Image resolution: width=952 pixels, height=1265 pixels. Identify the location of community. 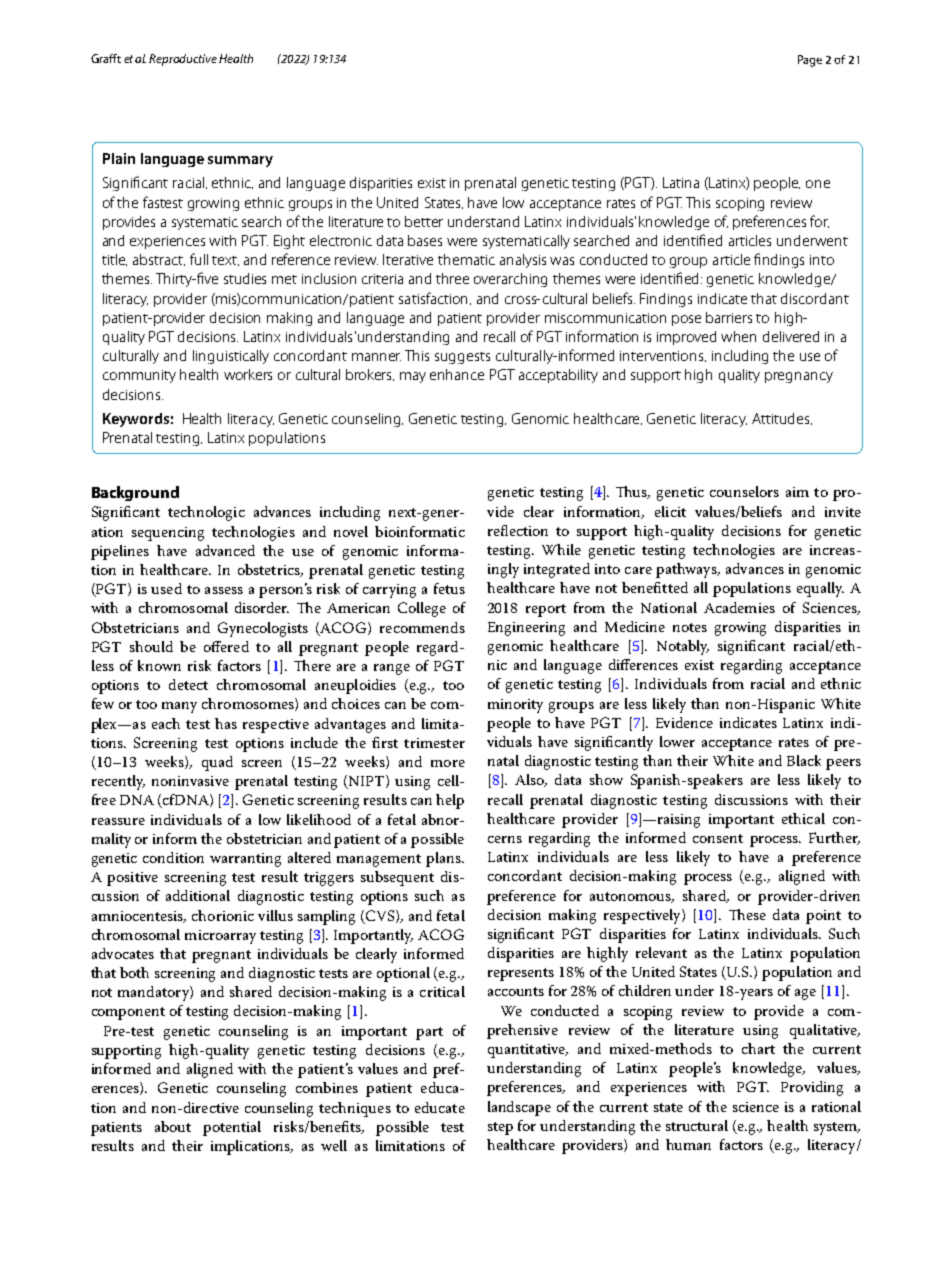
(139, 376).
